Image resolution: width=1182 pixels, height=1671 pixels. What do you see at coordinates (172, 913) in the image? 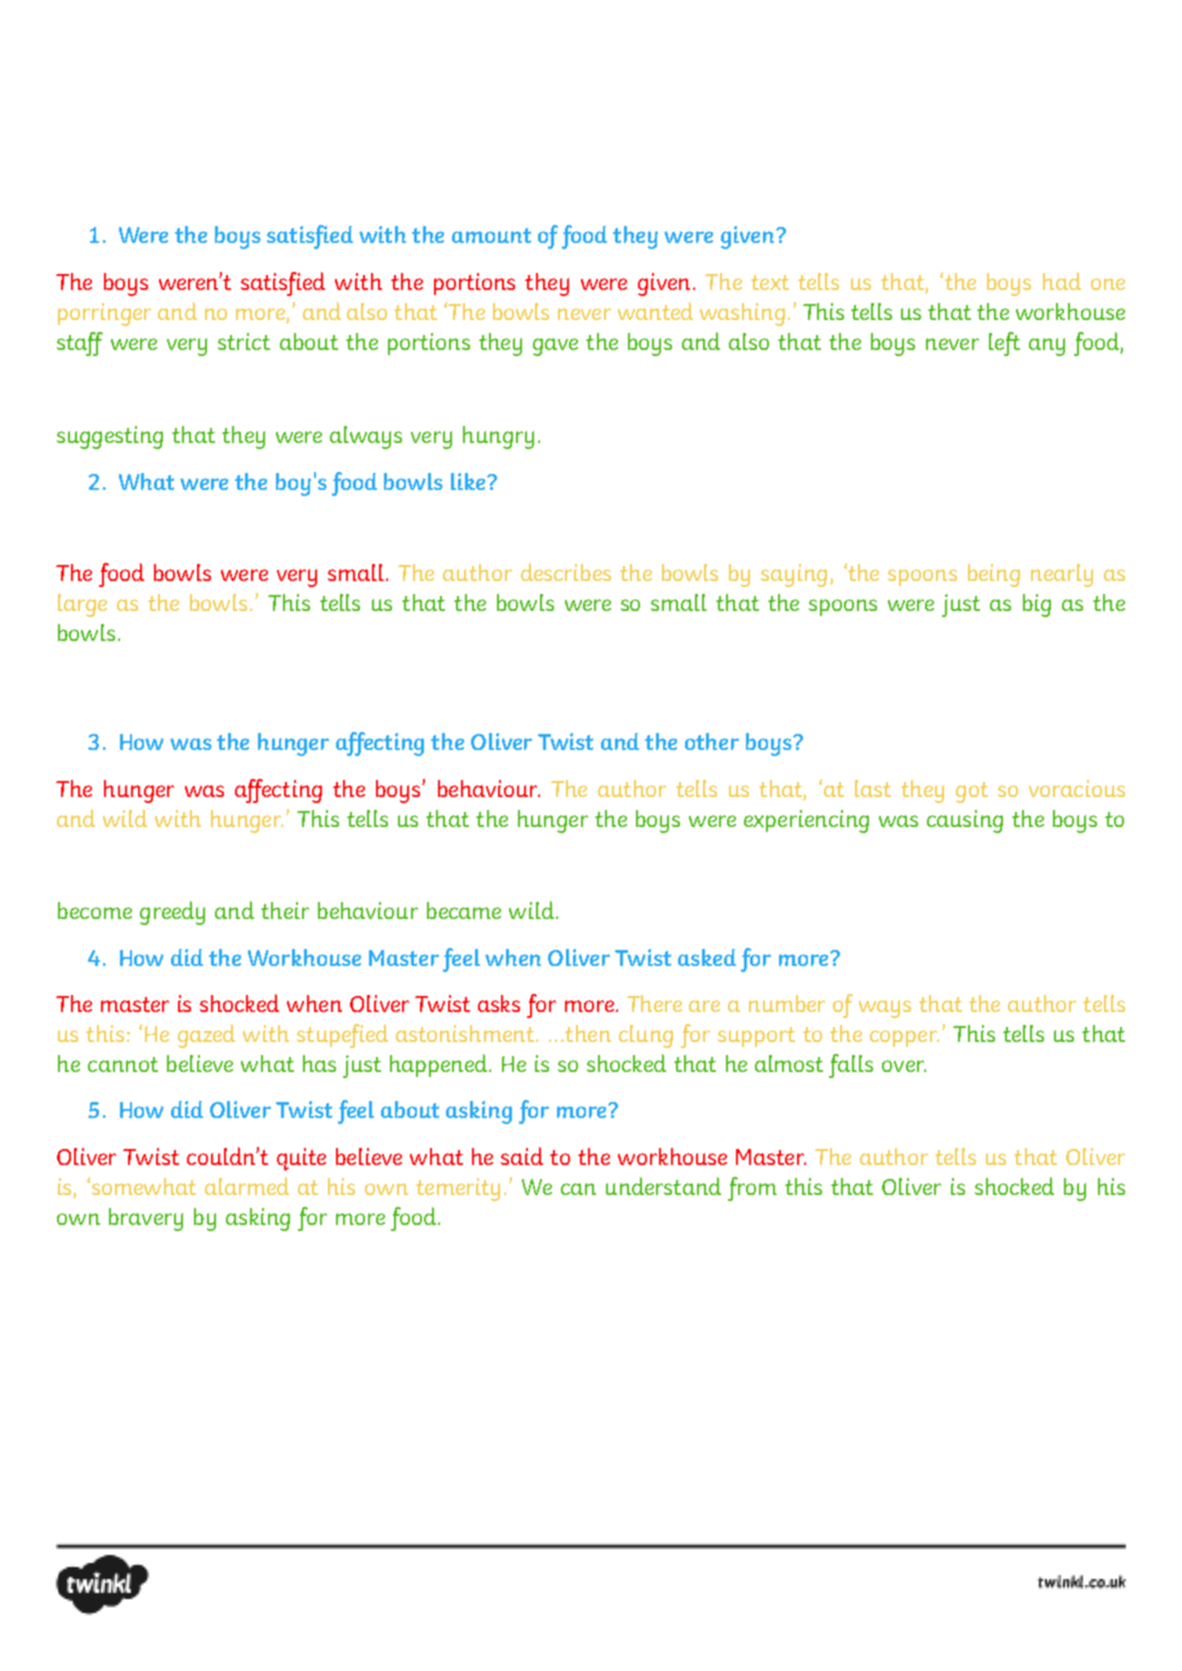
I see `greedy` at bounding box center [172, 913].
